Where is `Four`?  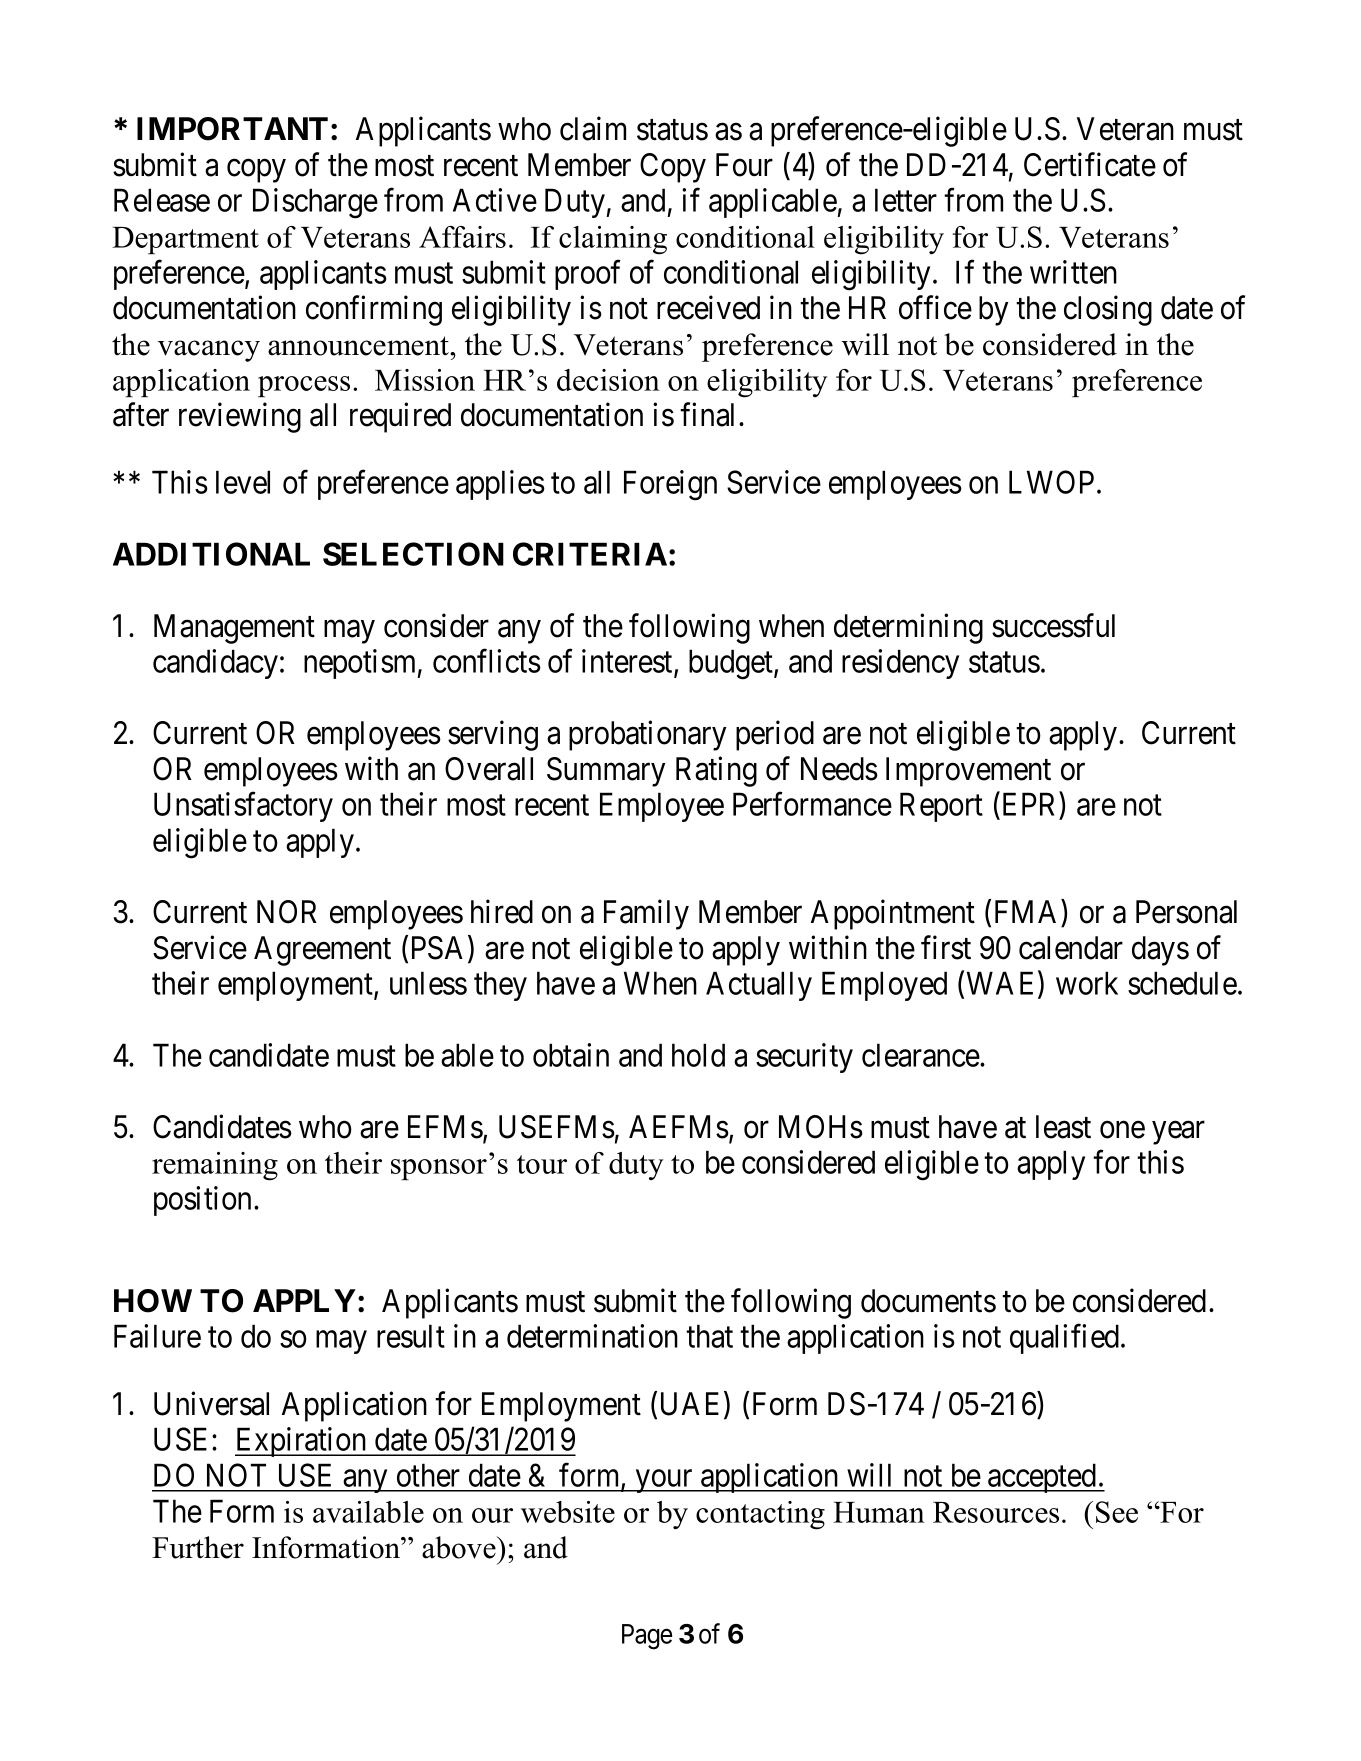 Four is located at coordinates (744, 165).
